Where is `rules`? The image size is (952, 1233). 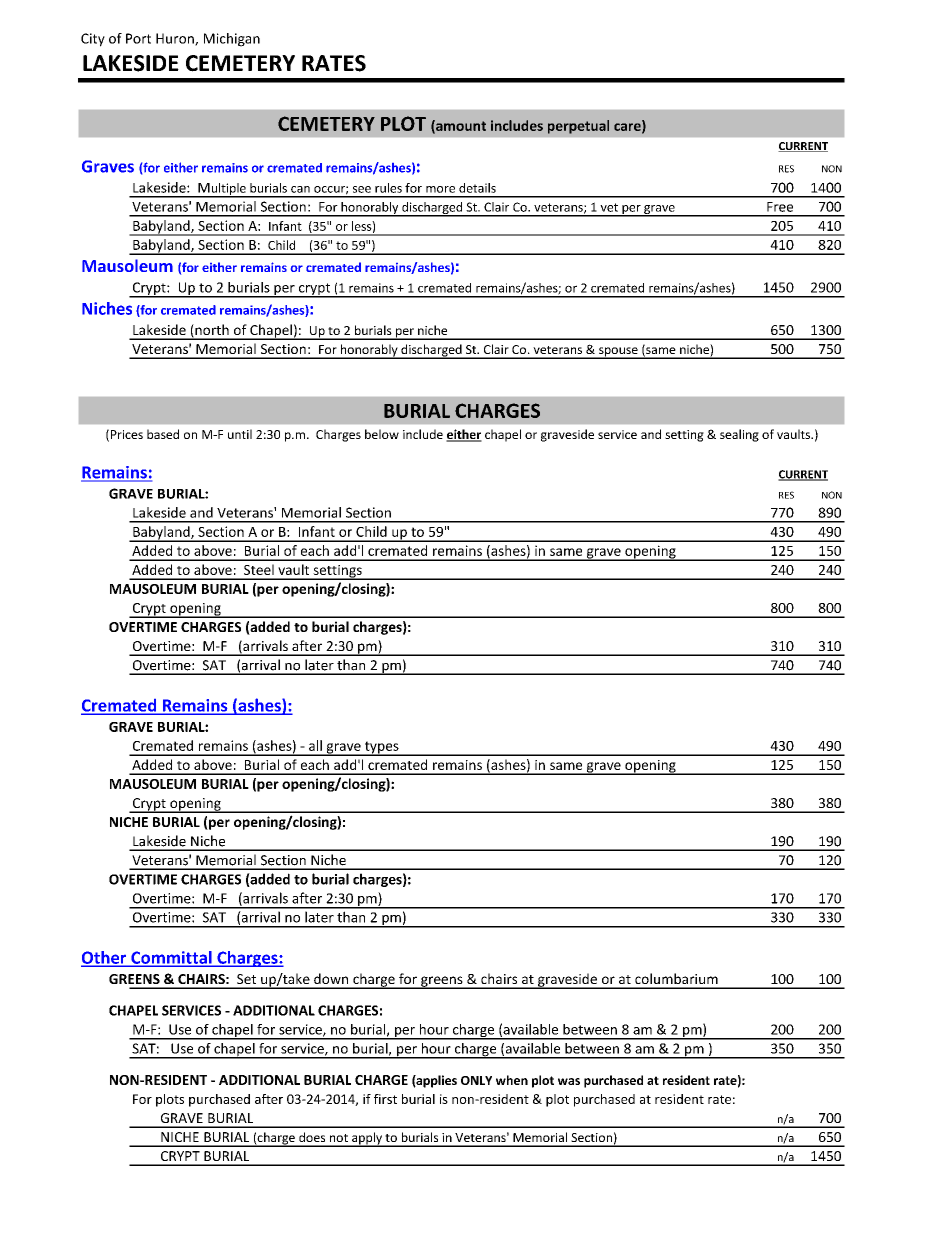
rules is located at coordinates (388, 188).
